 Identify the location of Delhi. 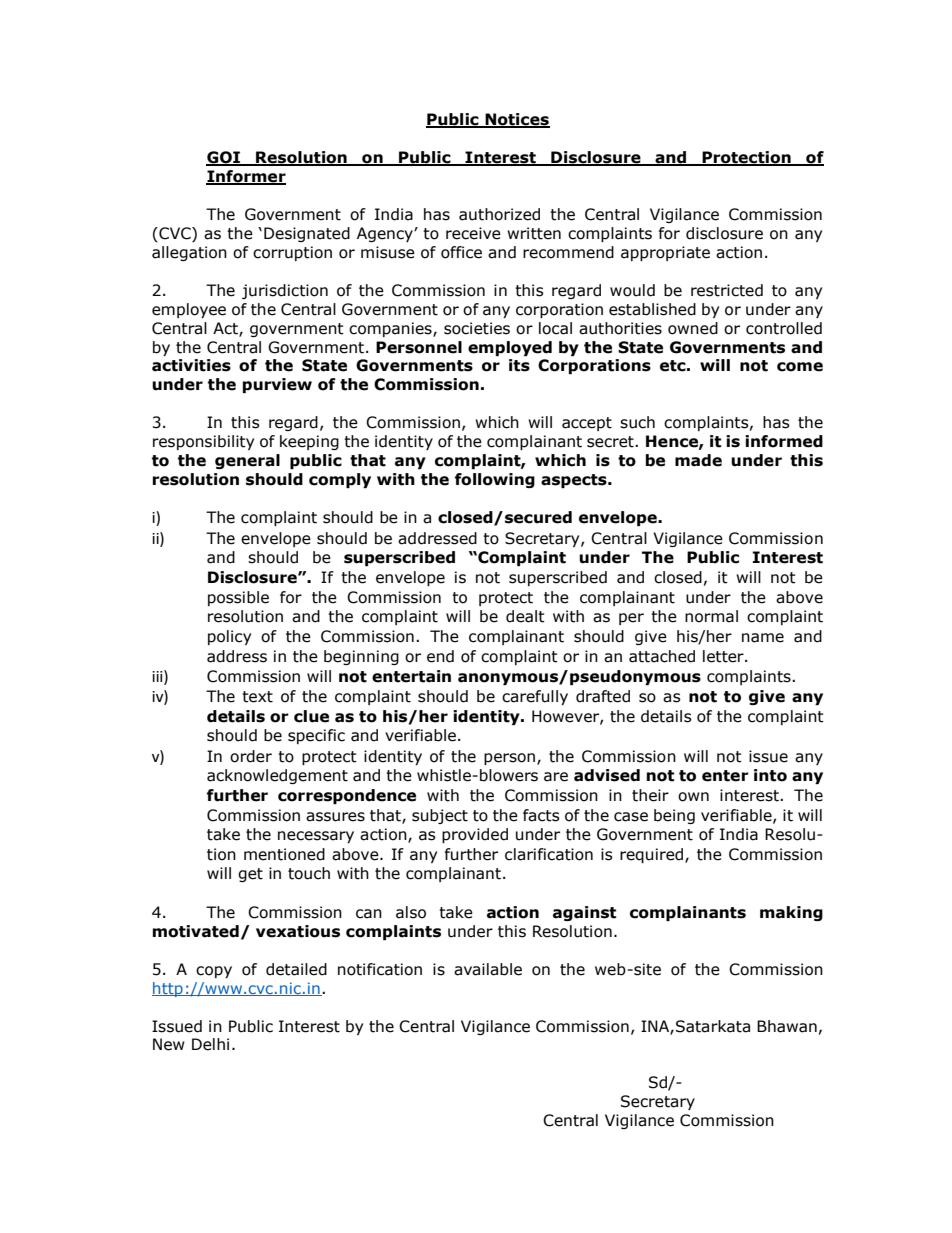
(210, 1044).
